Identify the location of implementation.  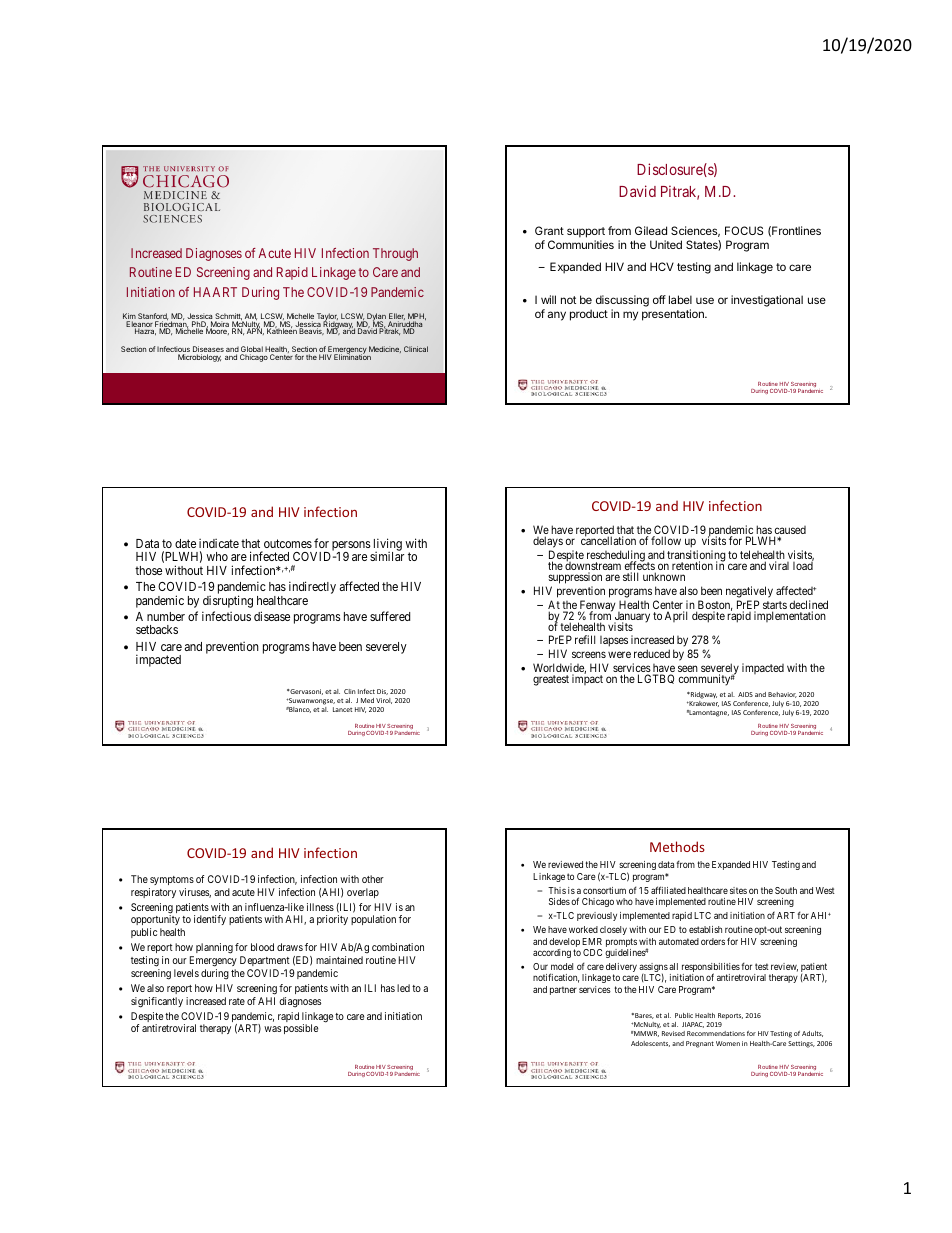
(790, 616).
